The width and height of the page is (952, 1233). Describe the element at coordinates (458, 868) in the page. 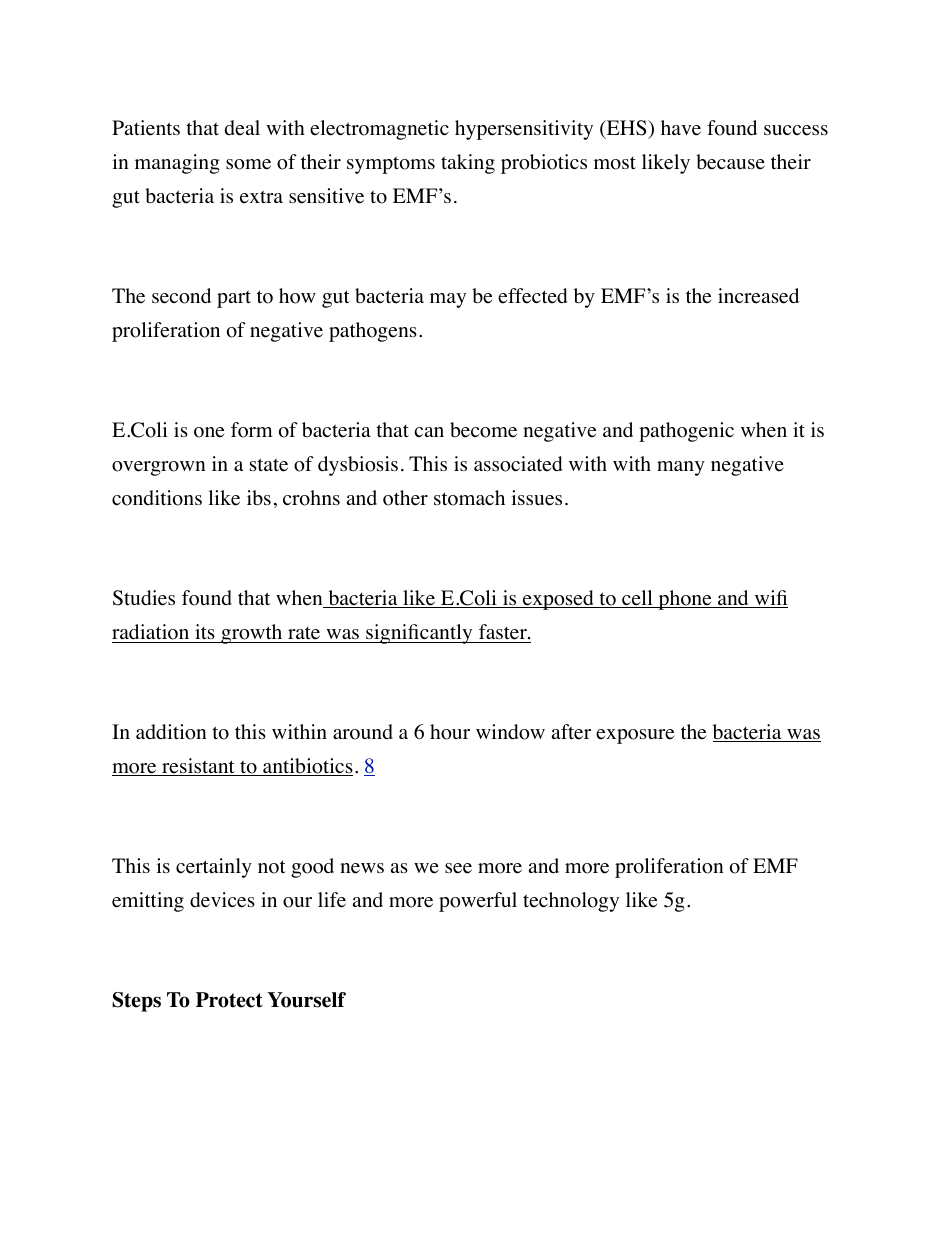

I see `see` at that location.
